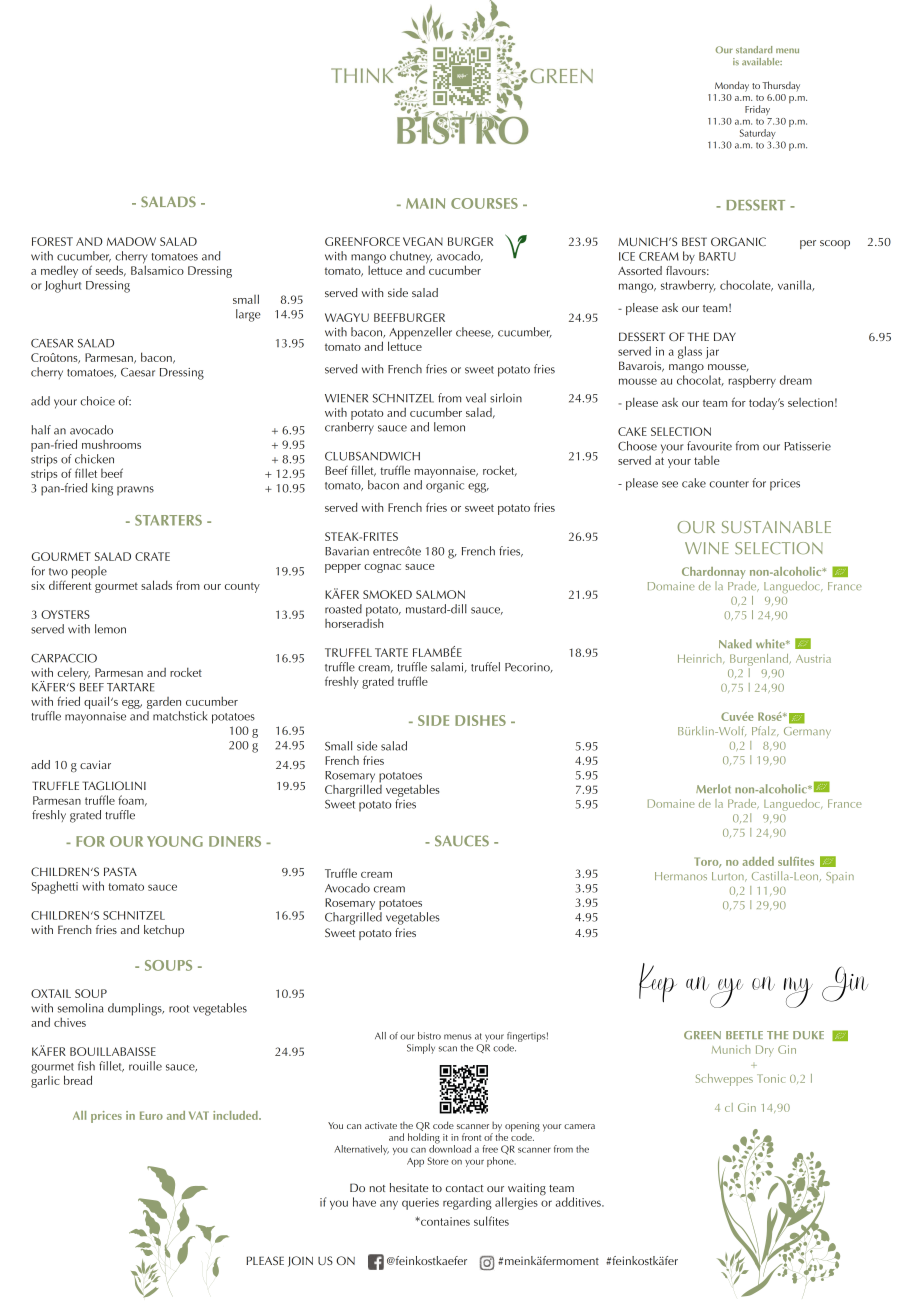 The image size is (924, 1308). What do you see at coordinates (94, 459) in the screenshot?
I see `chicken` at bounding box center [94, 459].
